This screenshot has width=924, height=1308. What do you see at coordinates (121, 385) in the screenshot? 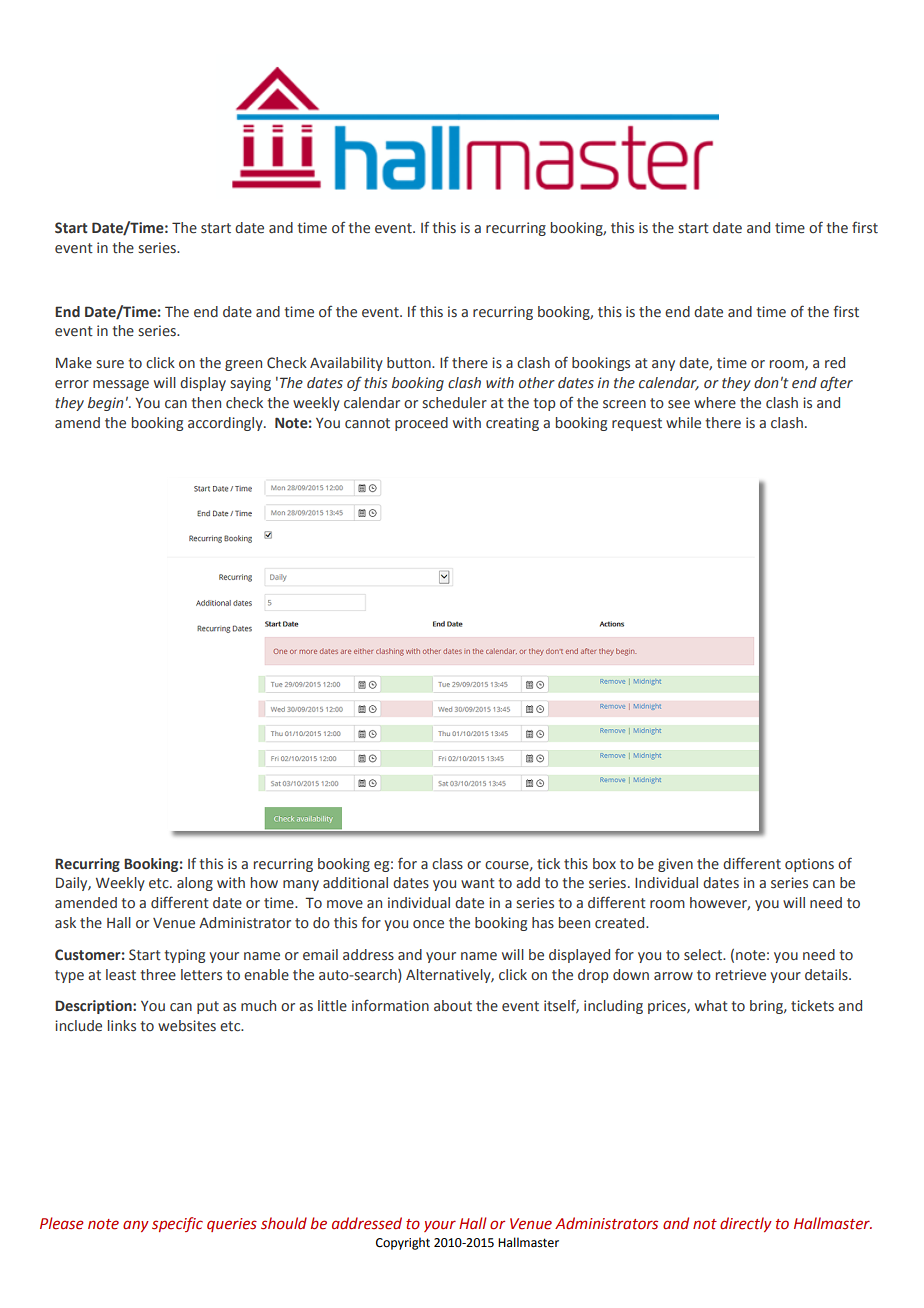
I see `message` at bounding box center [121, 385].
